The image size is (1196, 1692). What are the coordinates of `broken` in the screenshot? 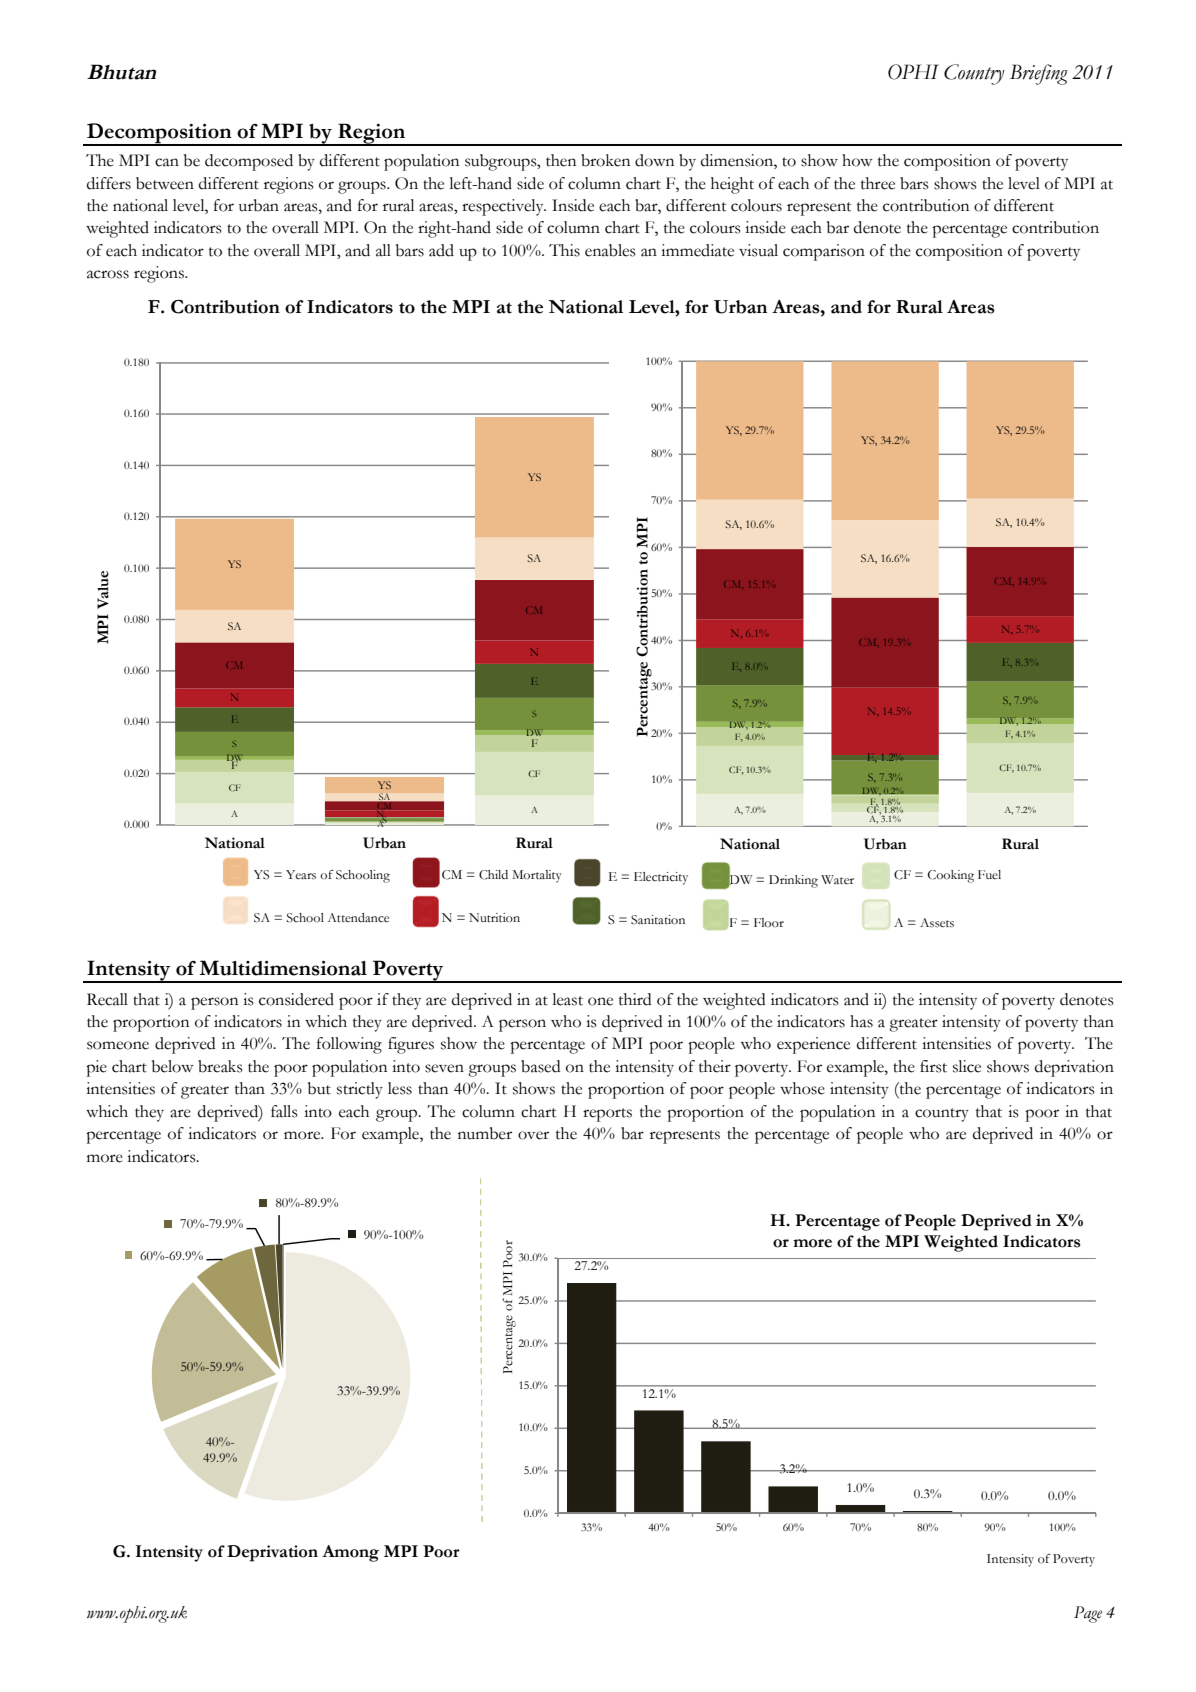 It's located at (605, 160).
